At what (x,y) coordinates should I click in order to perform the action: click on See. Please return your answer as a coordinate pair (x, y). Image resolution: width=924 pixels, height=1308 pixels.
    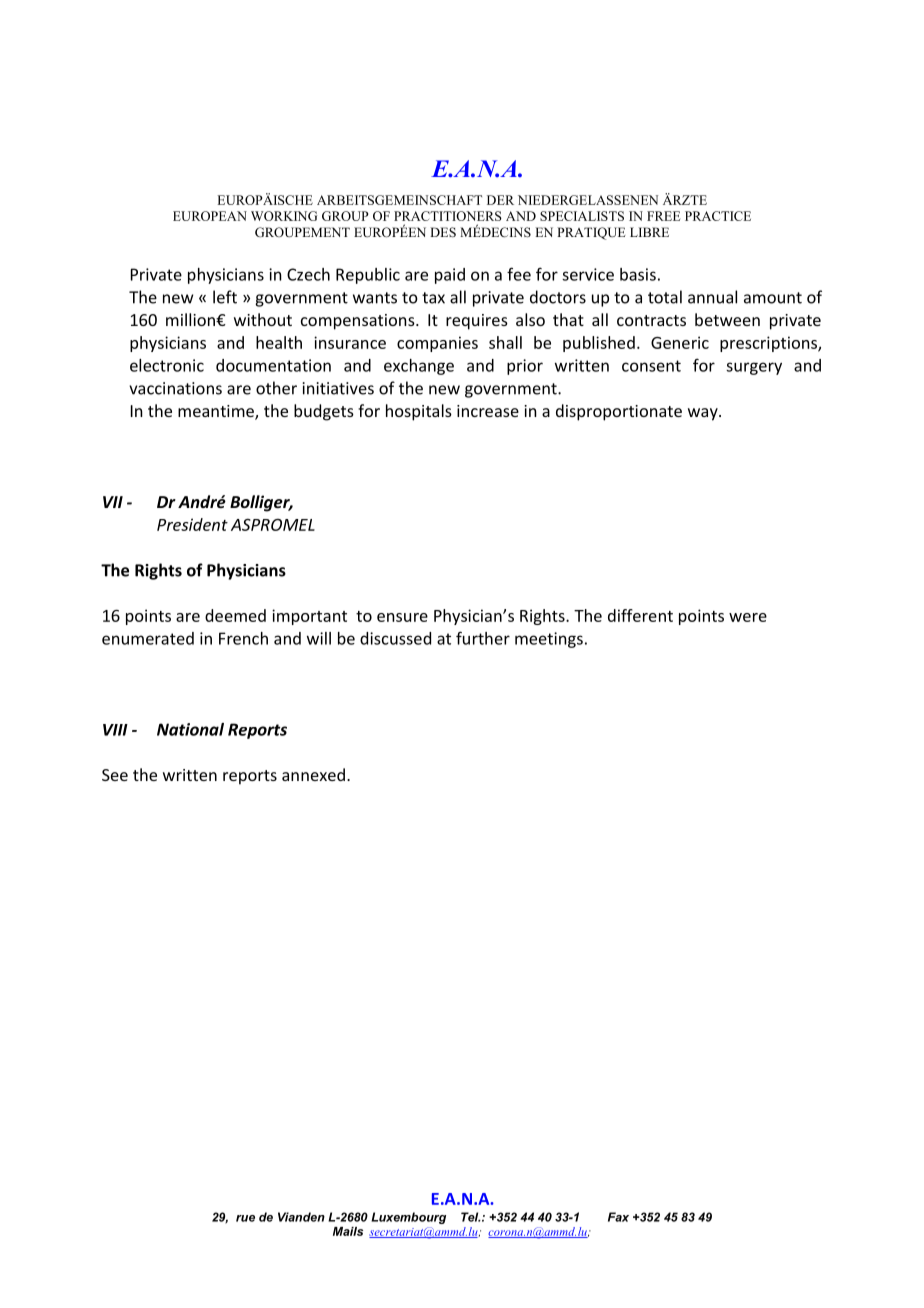
    Looking at the image, I should click on (115, 775).
